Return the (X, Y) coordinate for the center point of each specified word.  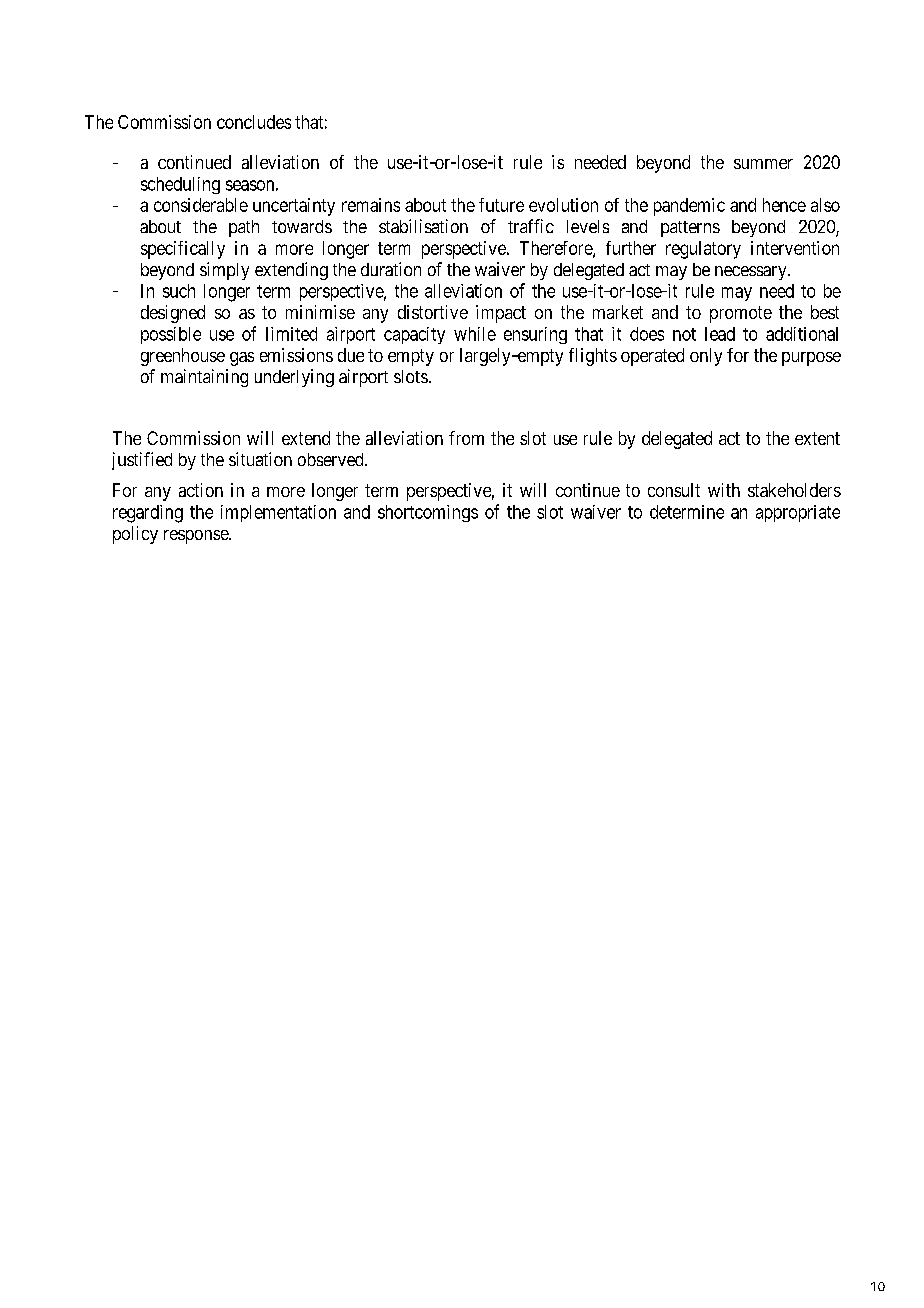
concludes (254, 122)
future (501, 205)
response (197, 537)
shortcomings (428, 513)
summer (763, 164)
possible (171, 335)
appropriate (798, 513)
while (475, 334)
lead (720, 334)
